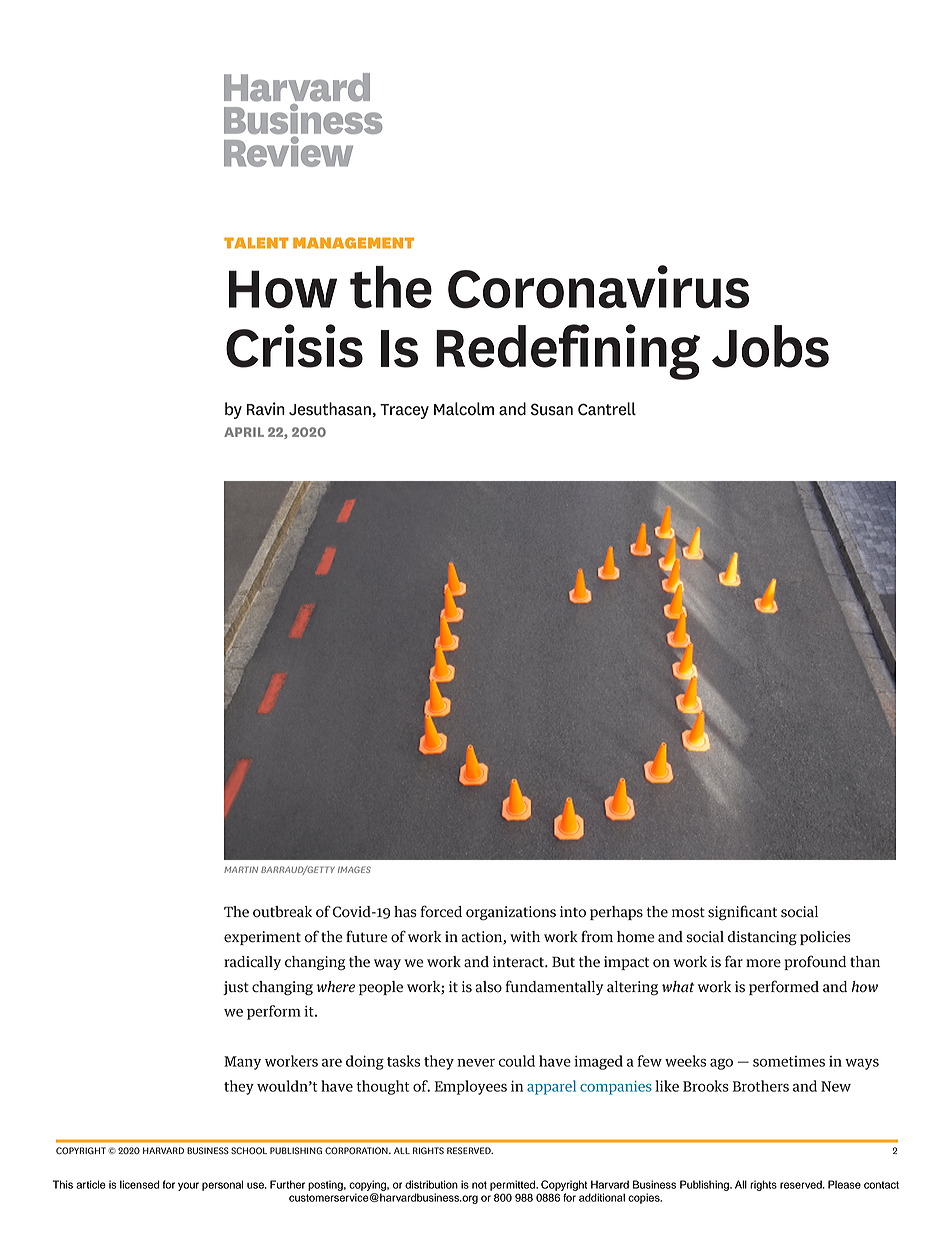 This page has width=952, height=1233. What do you see at coordinates (770, 346) in the page?
I see `Jobs` at bounding box center [770, 346].
